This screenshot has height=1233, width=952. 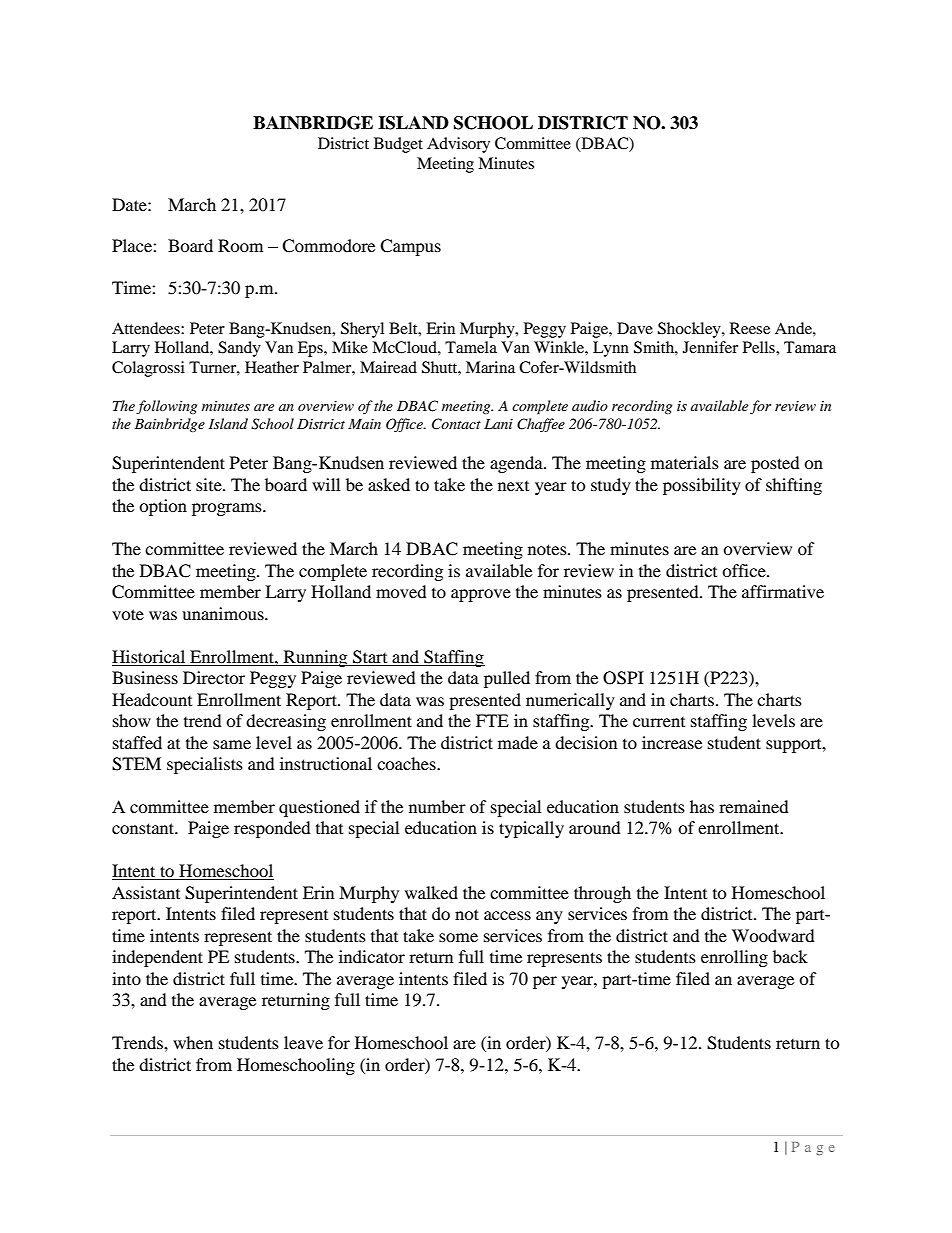 I want to click on Reese, so click(x=750, y=328).
